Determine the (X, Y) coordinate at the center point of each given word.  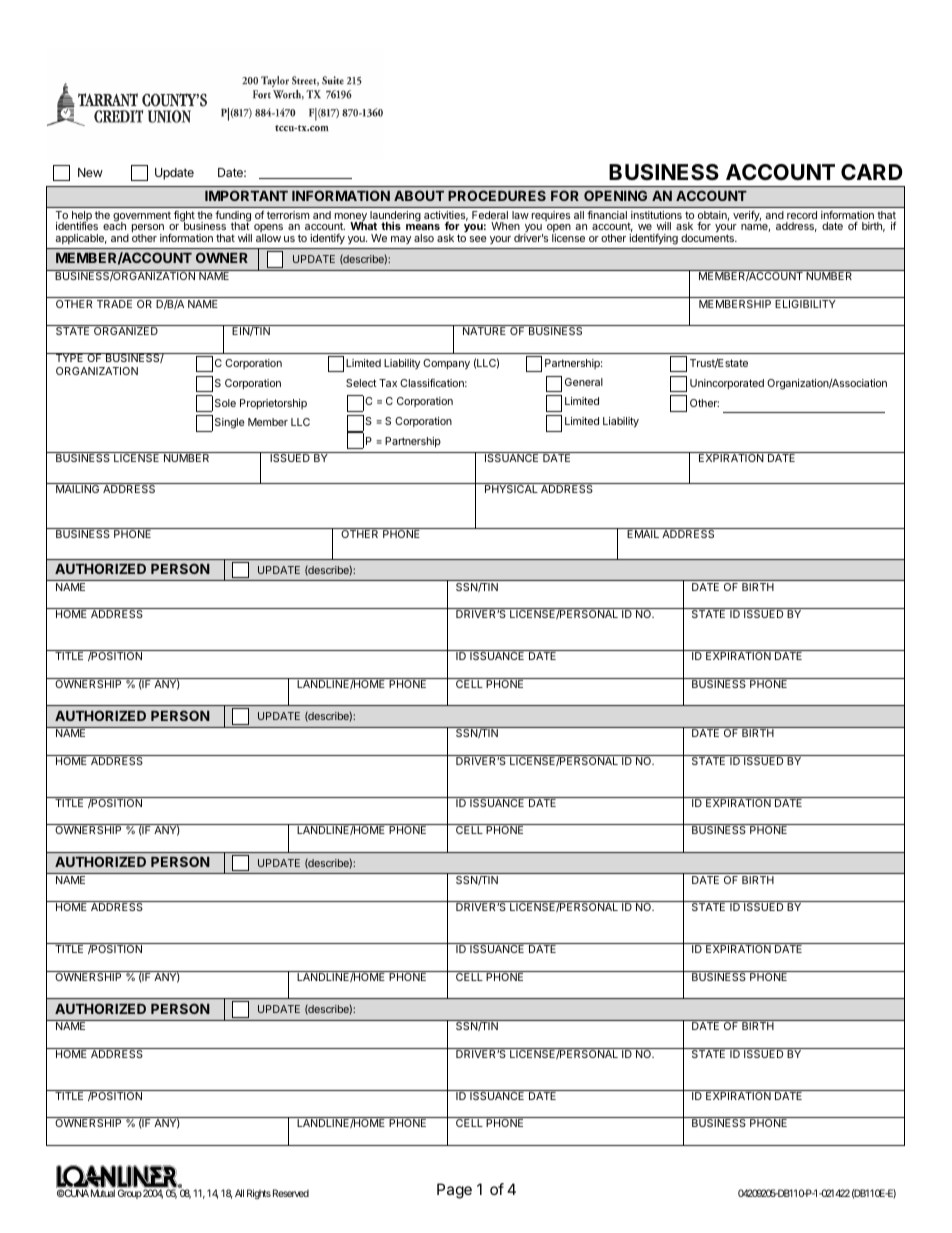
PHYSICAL (511, 488)
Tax (388, 383)
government (142, 218)
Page (454, 1191)
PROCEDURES (497, 195)
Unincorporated (727, 384)
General (584, 382)
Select (361, 383)
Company (446, 364)
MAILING (78, 488)
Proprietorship (273, 404)
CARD (871, 172)
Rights (259, 1194)
